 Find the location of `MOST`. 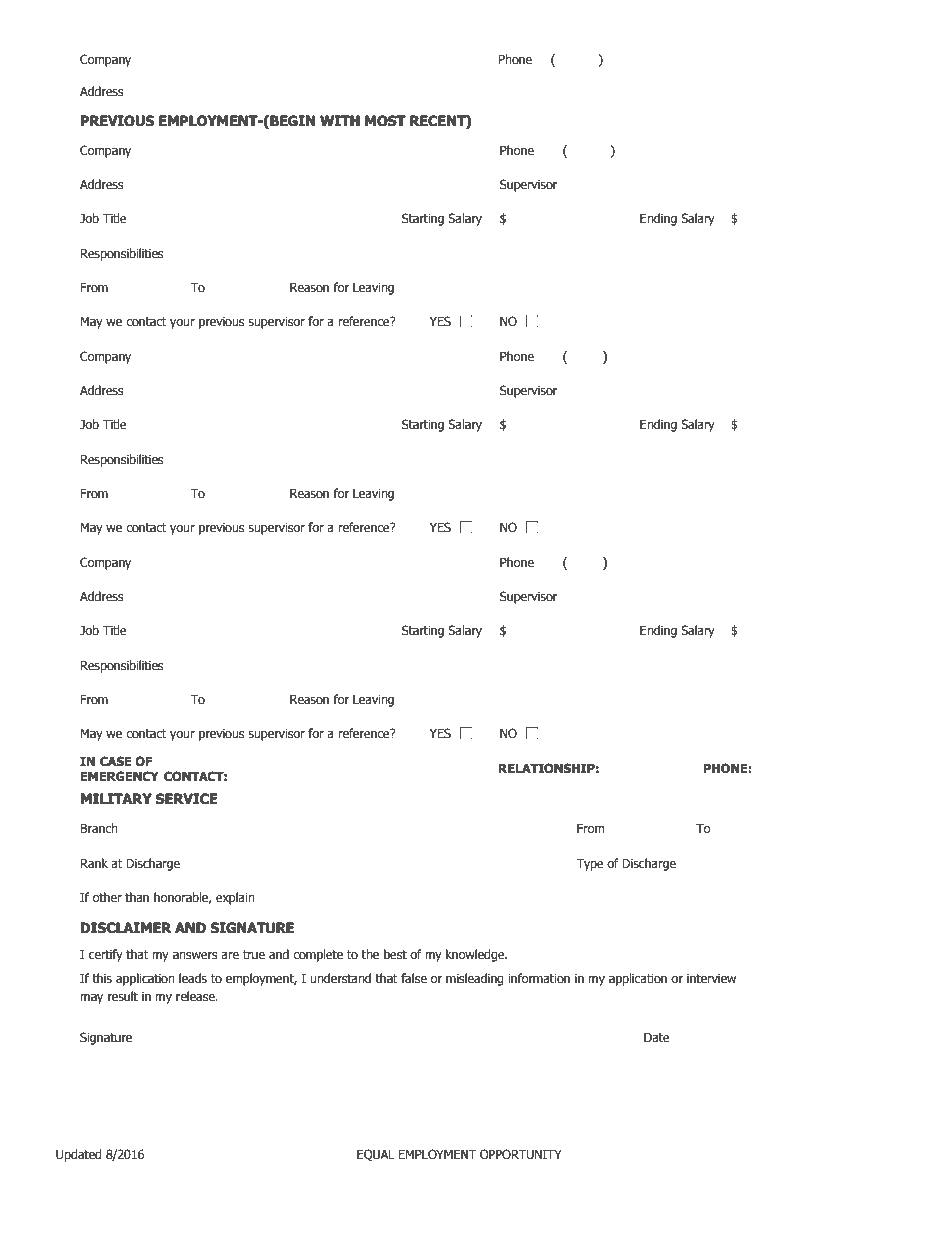

MOST is located at coordinates (385, 121).
